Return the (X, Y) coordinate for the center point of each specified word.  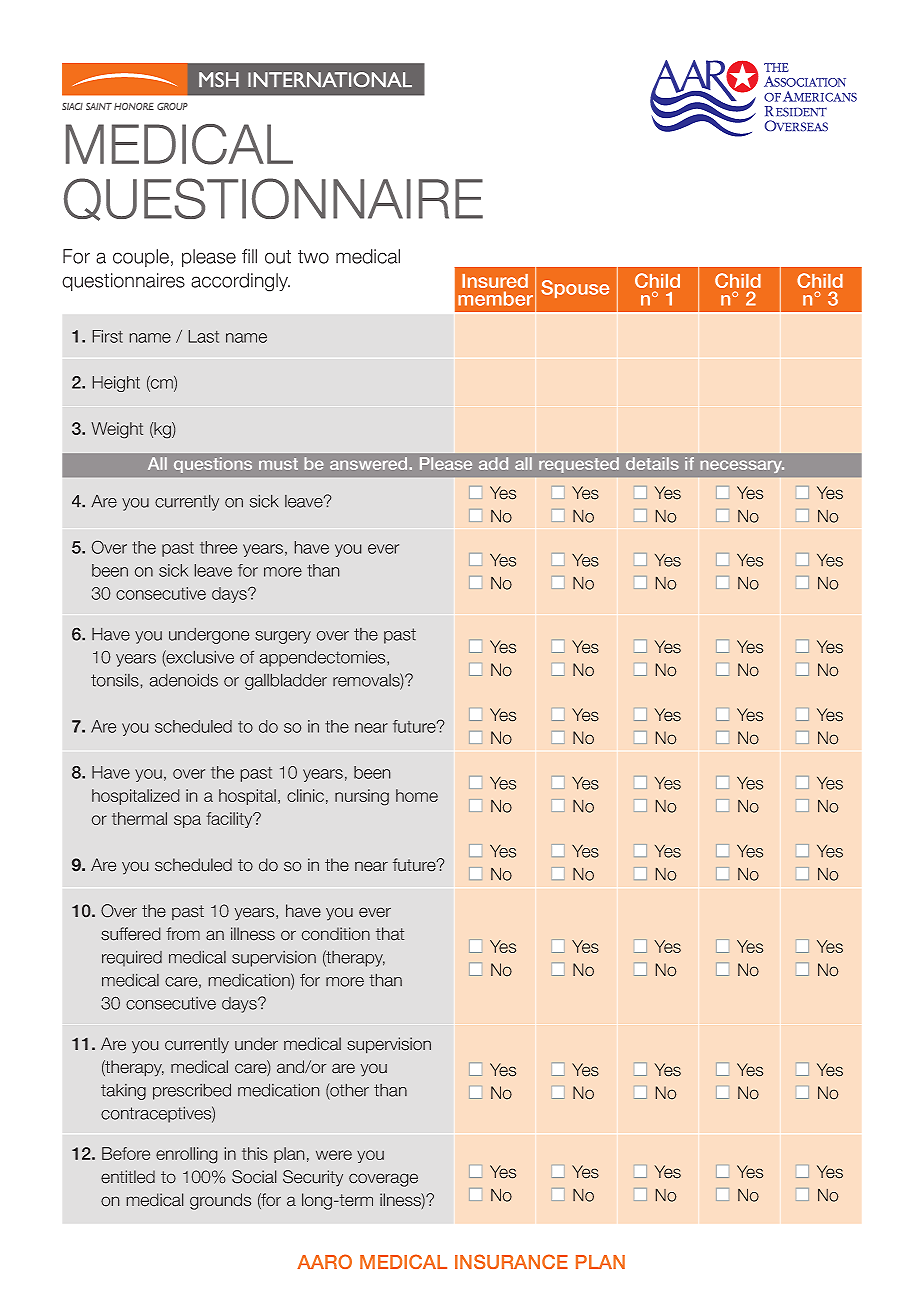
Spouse (575, 289)
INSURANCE (511, 1261)
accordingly (240, 282)
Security (313, 1178)
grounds (220, 1201)
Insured (495, 281)
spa (187, 821)
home (417, 795)
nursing (362, 797)
